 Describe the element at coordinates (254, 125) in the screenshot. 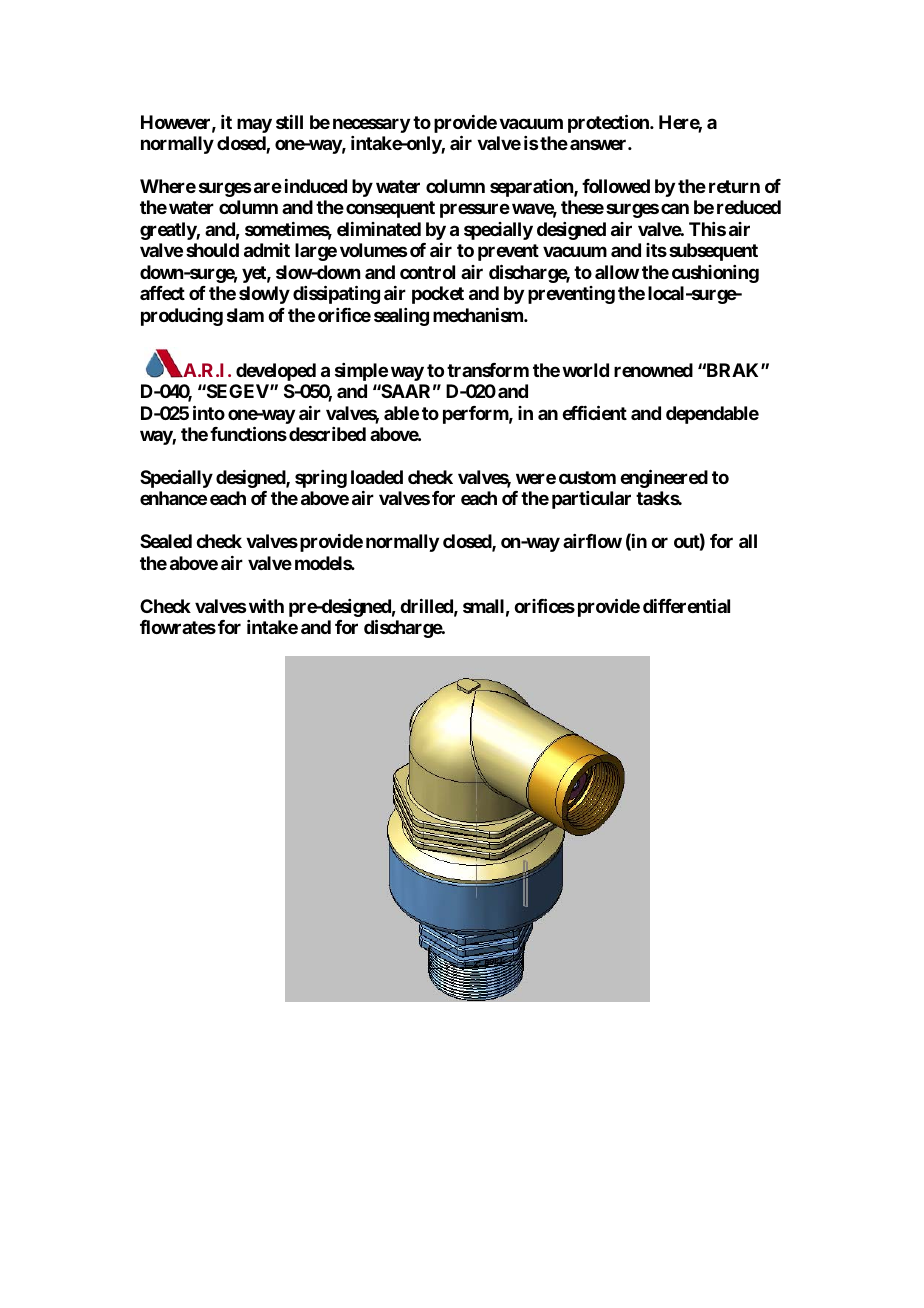

I see `may` at that location.
